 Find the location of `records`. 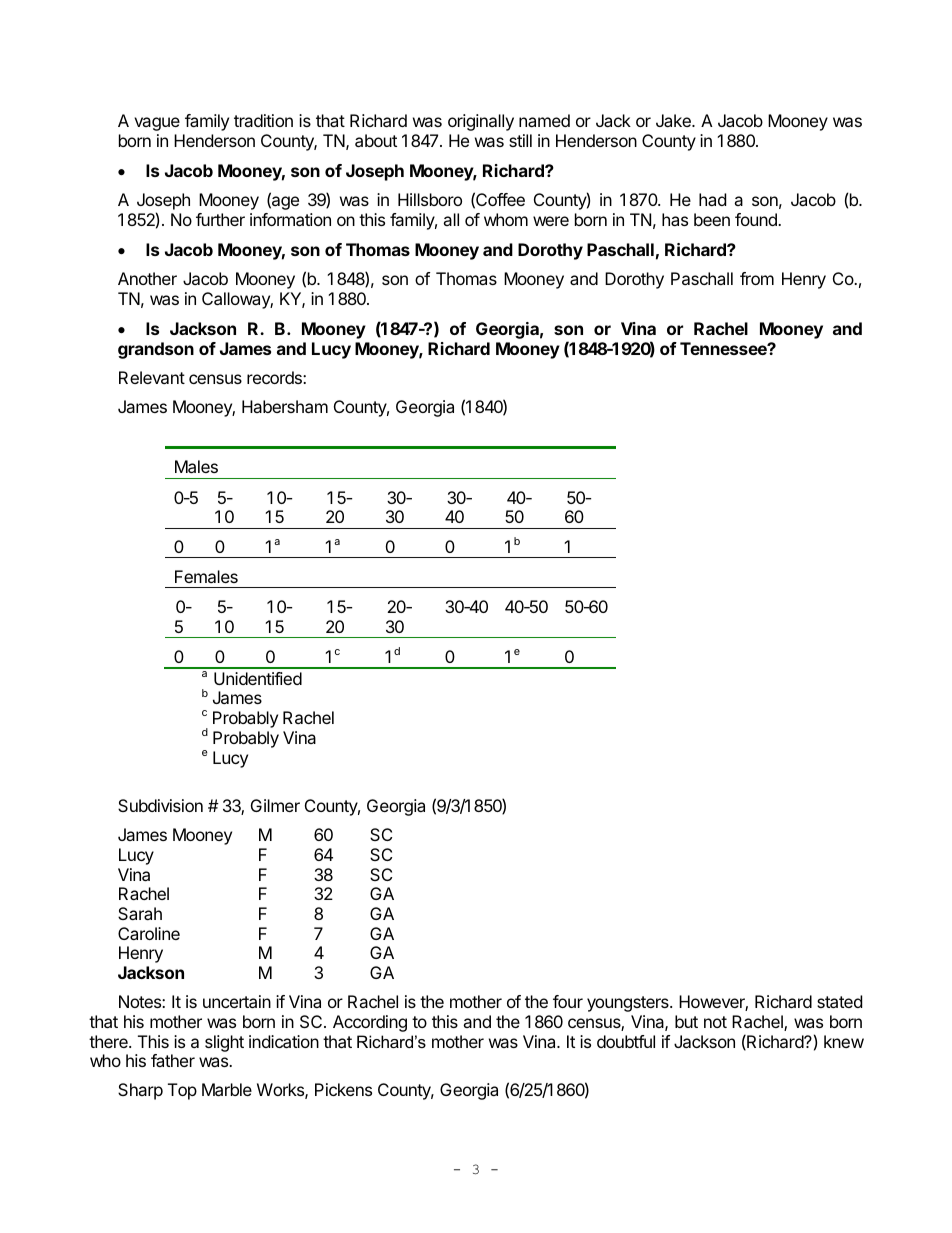

records is located at coordinates (275, 377).
